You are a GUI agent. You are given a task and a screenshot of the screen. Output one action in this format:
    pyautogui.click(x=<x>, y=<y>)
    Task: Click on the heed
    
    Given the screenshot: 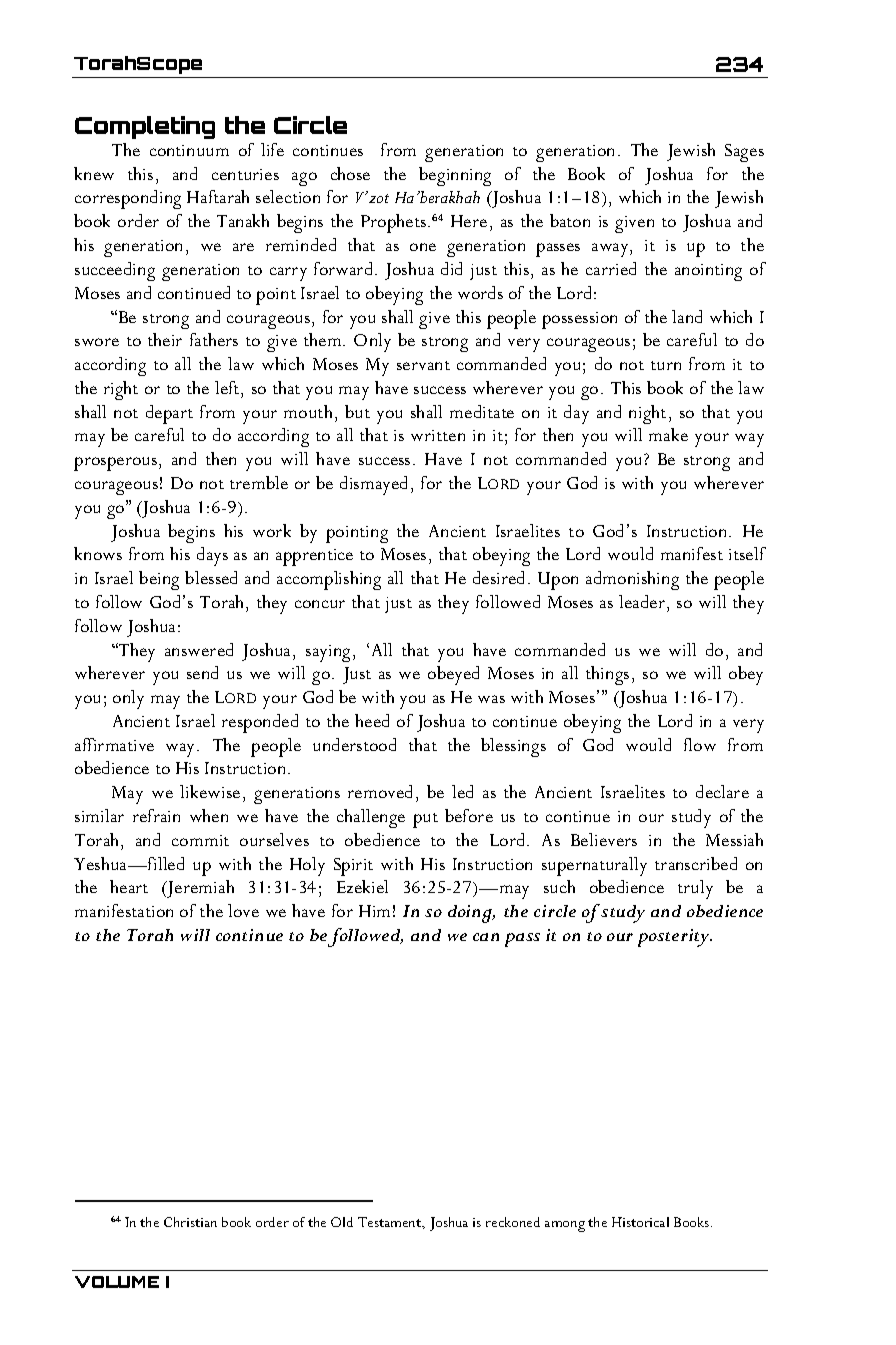 What is the action you would take?
    pyautogui.click(x=372, y=720)
